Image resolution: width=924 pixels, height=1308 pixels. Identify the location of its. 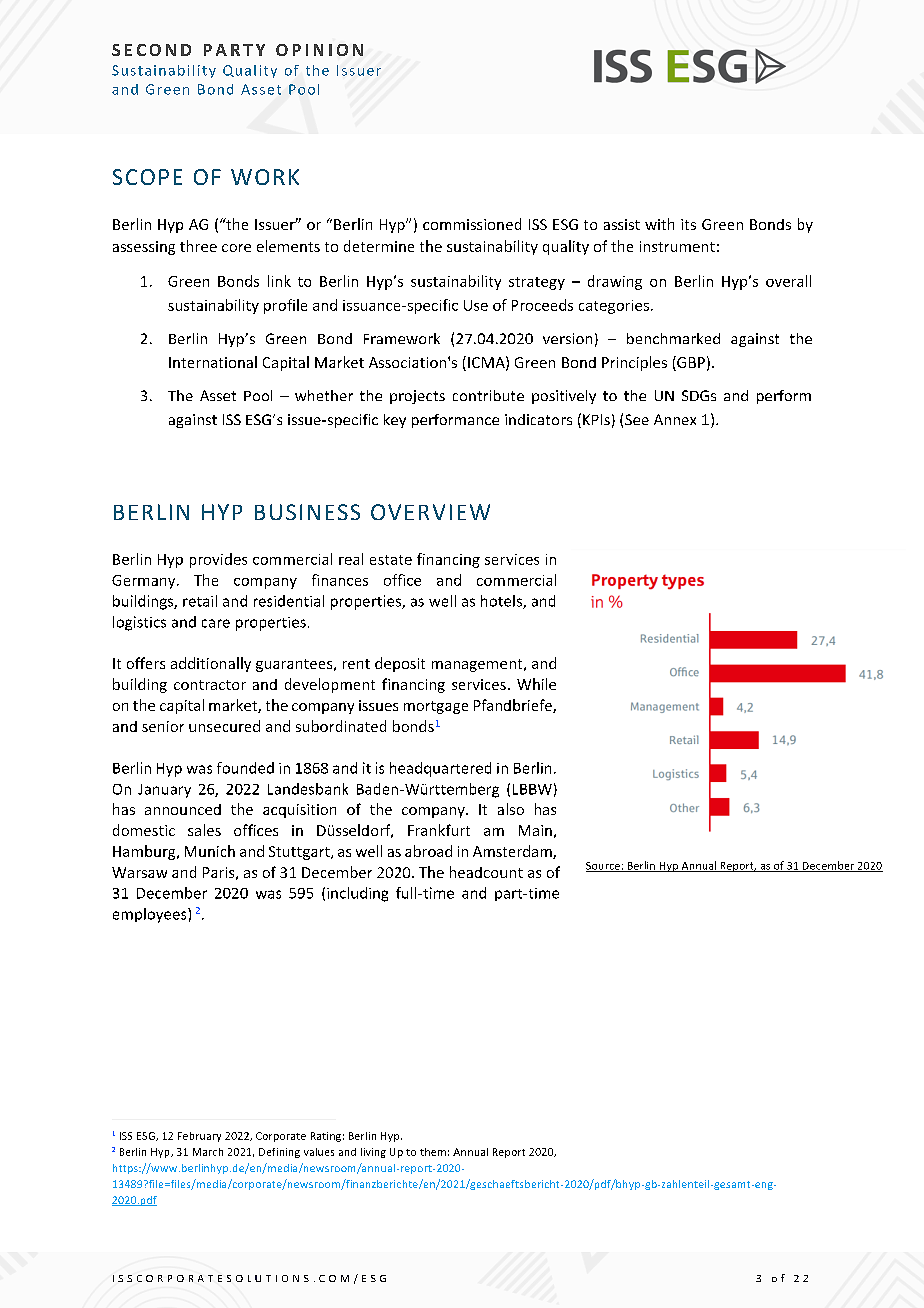
(688, 224).
